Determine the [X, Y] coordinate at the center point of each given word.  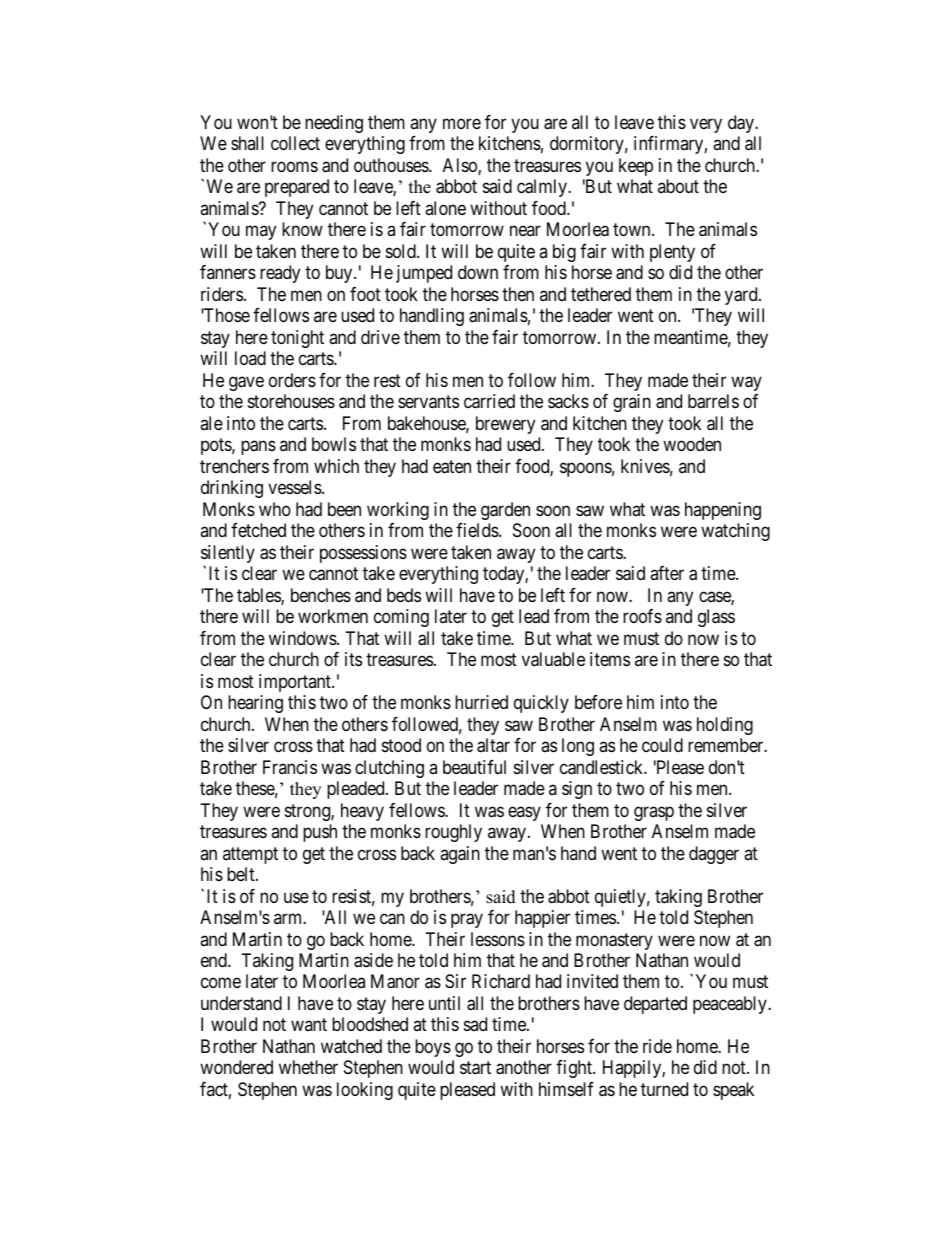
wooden [692, 444]
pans [258, 448]
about [678, 186]
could [662, 745]
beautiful [474, 767]
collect [295, 143]
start [475, 1068]
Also [461, 166]
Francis [290, 767]
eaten [452, 467]
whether [308, 1067]
